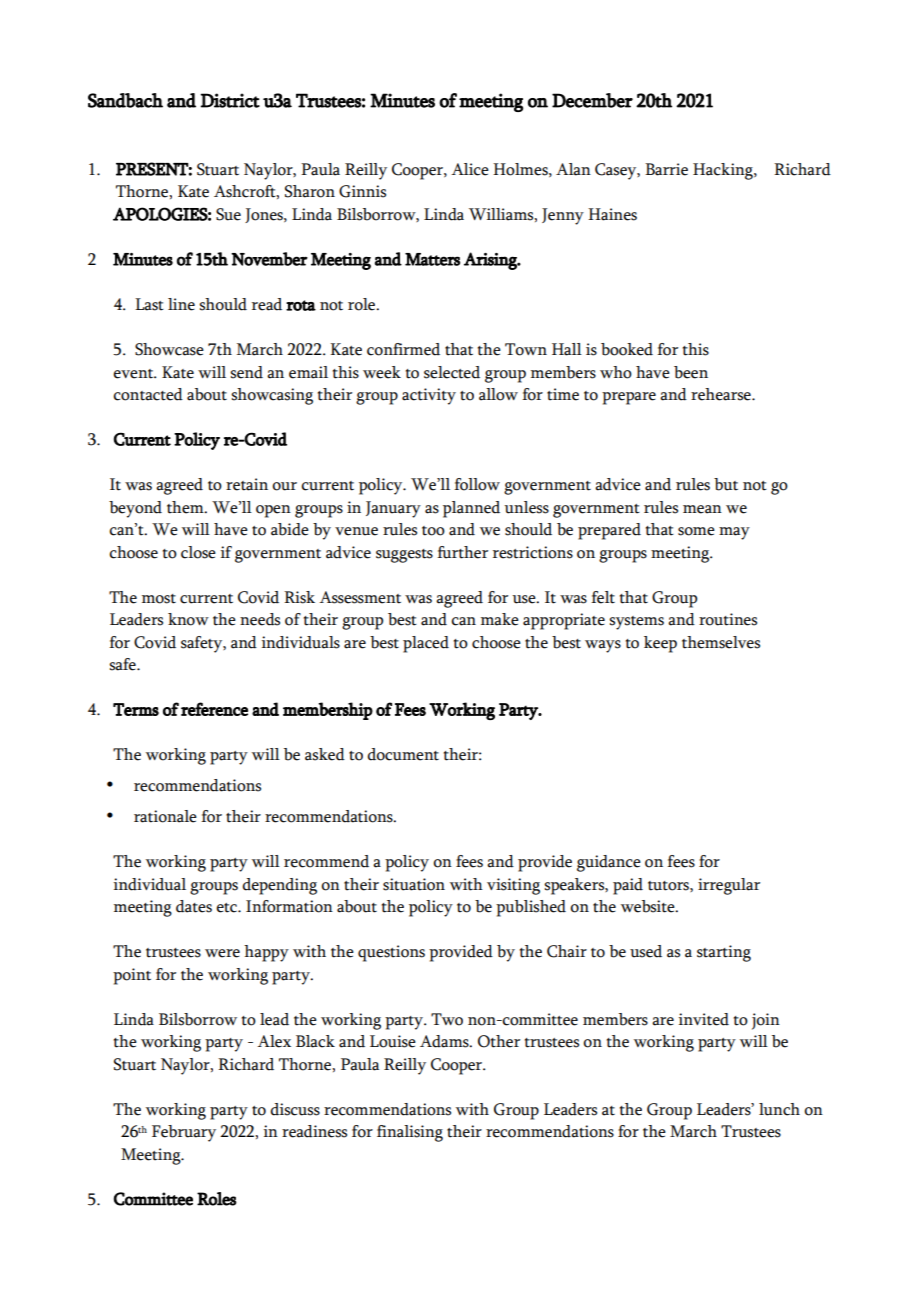 The height and width of the page is (1308, 924). What do you see at coordinates (410, 1133) in the page?
I see `finalising` at bounding box center [410, 1133].
